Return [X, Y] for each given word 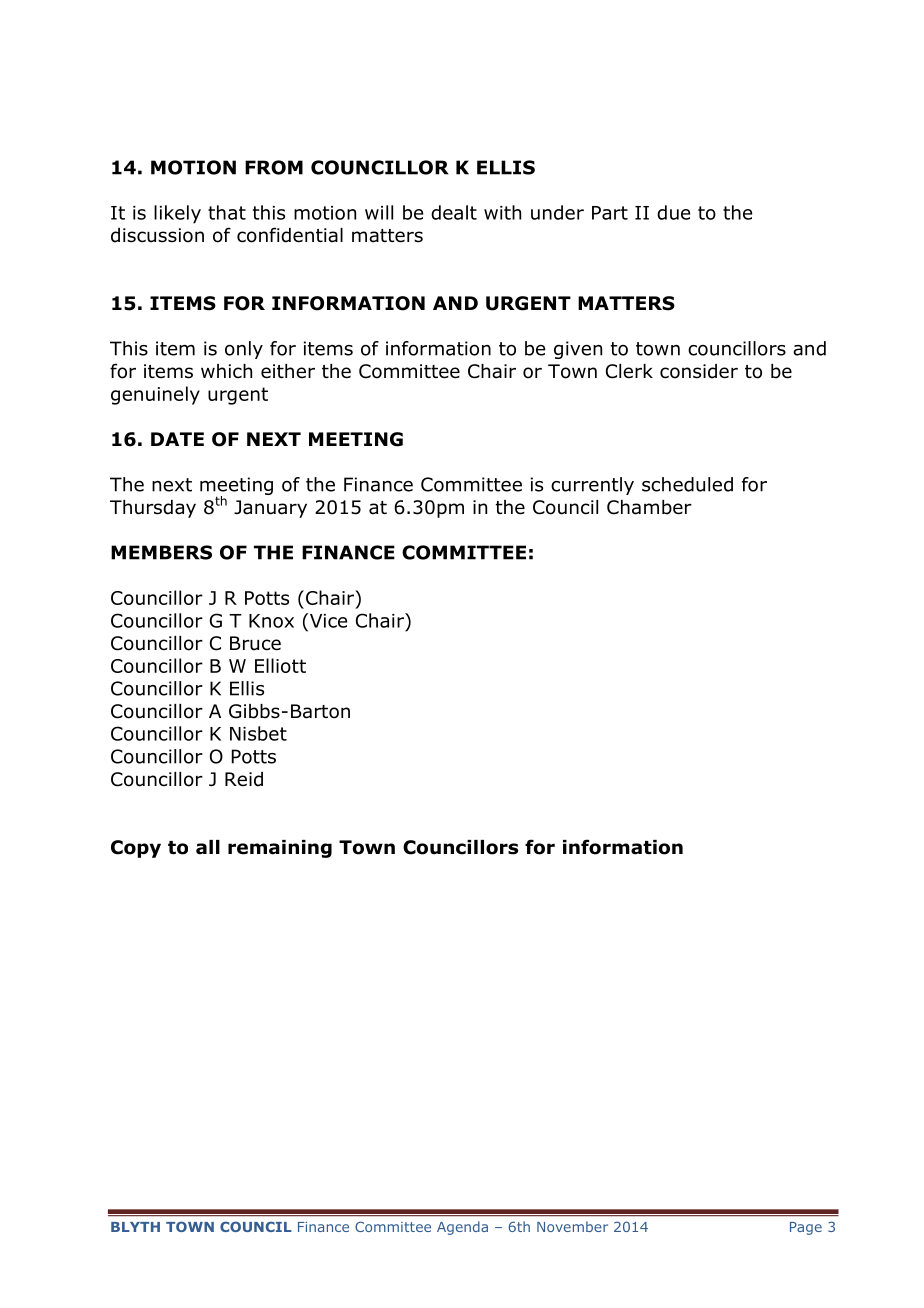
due [673, 212]
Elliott [280, 665]
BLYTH [135, 1227]
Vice [327, 620]
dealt [454, 212]
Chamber [649, 507]
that [227, 212]
